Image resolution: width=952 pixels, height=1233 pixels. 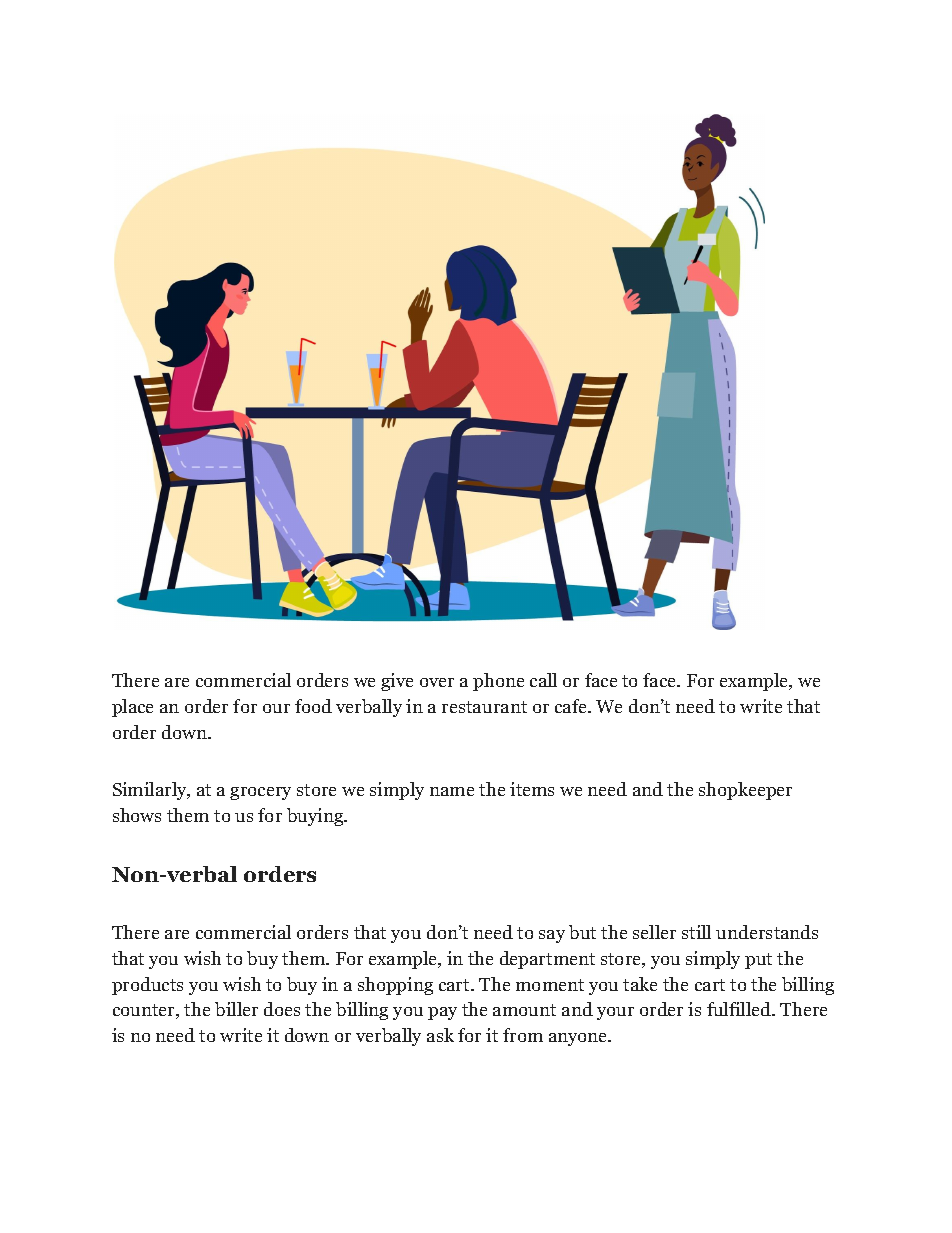 What do you see at coordinates (132, 708) in the page?
I see `place` at bounding box center [132, 708].
